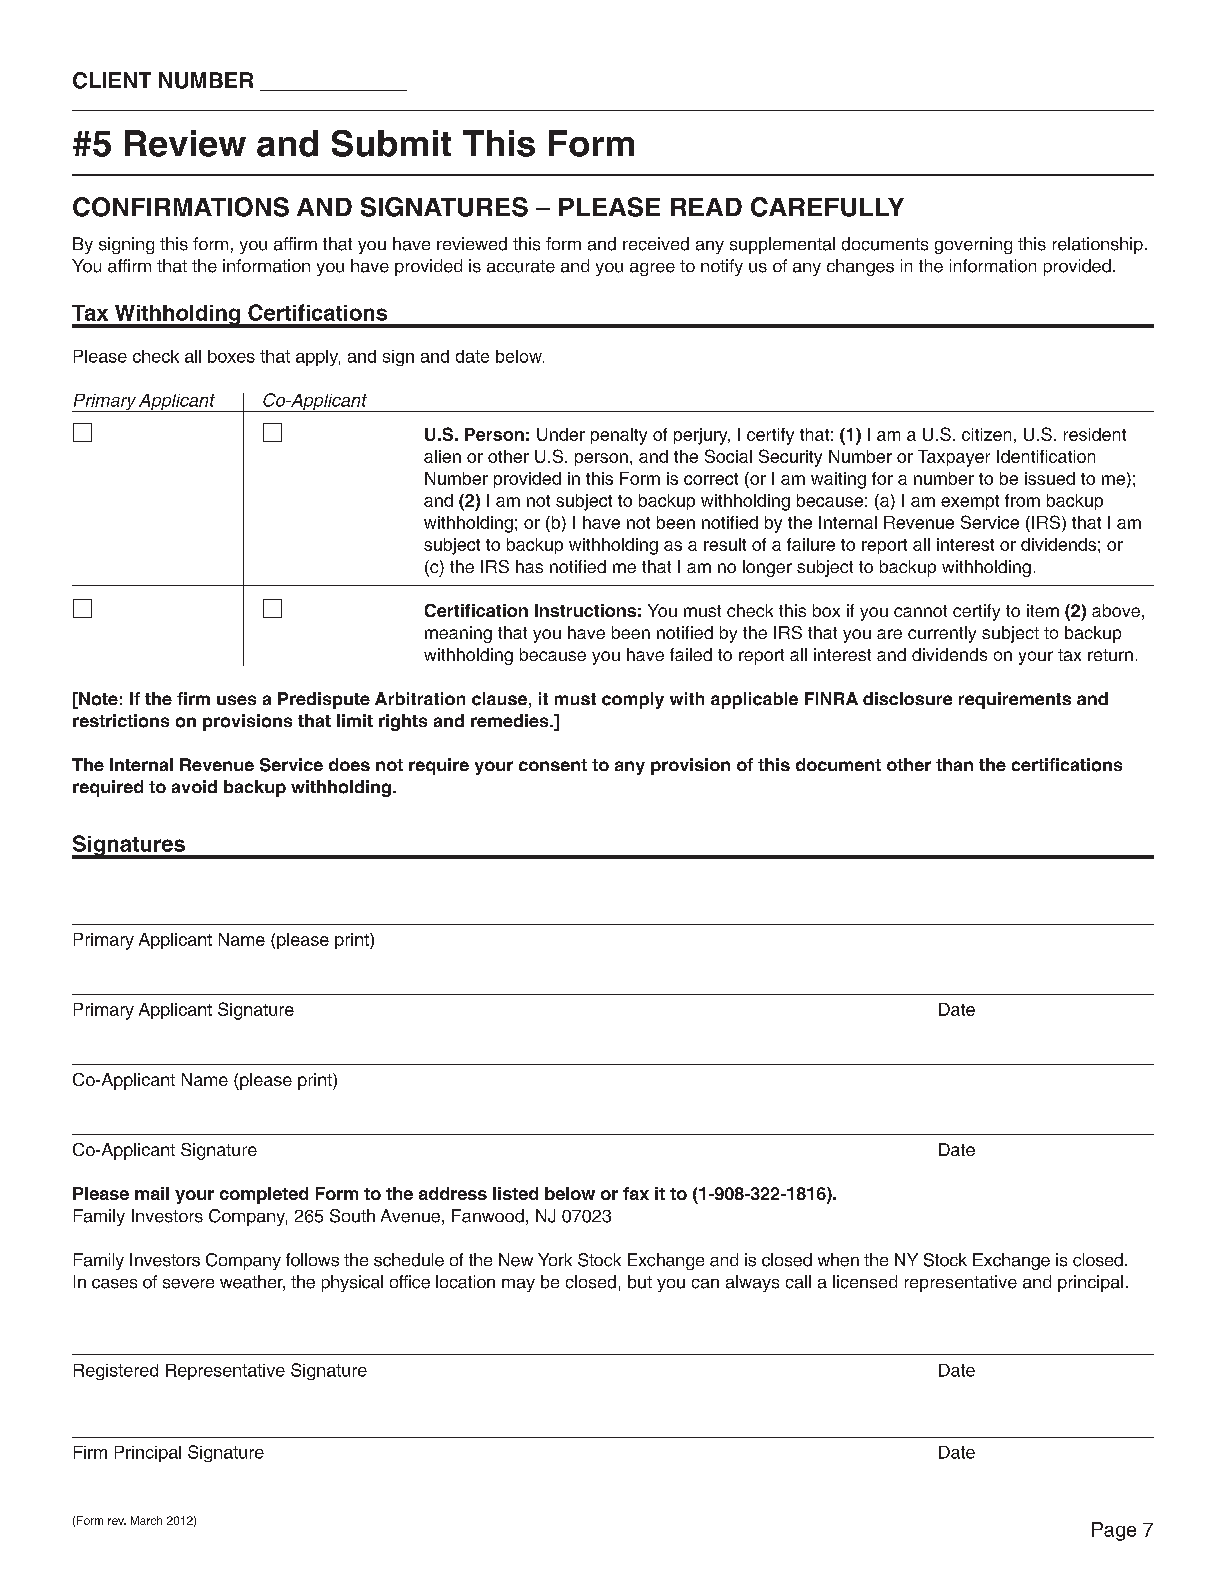  What do you see at coordinates (706, 207) in the screenshot?
I see `READ` at bounding box center [706, 207].
